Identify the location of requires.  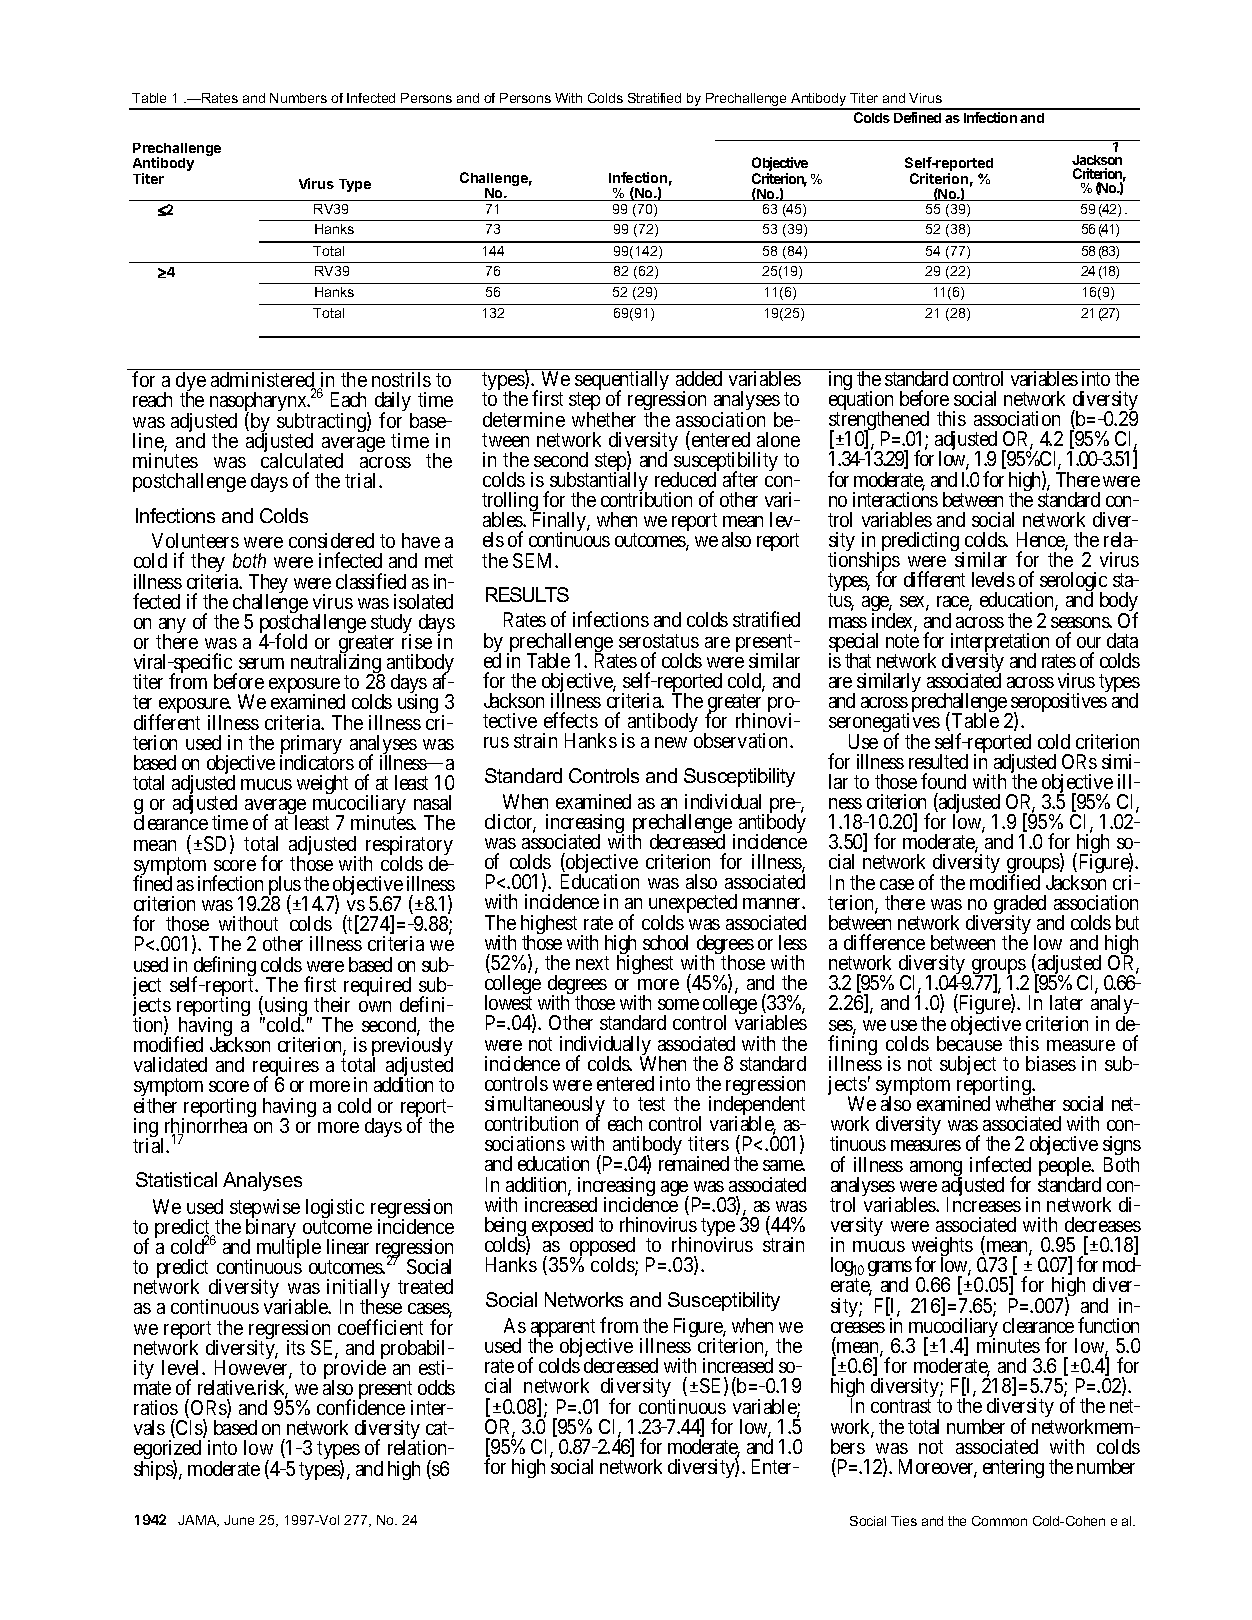
(286, 1068).
